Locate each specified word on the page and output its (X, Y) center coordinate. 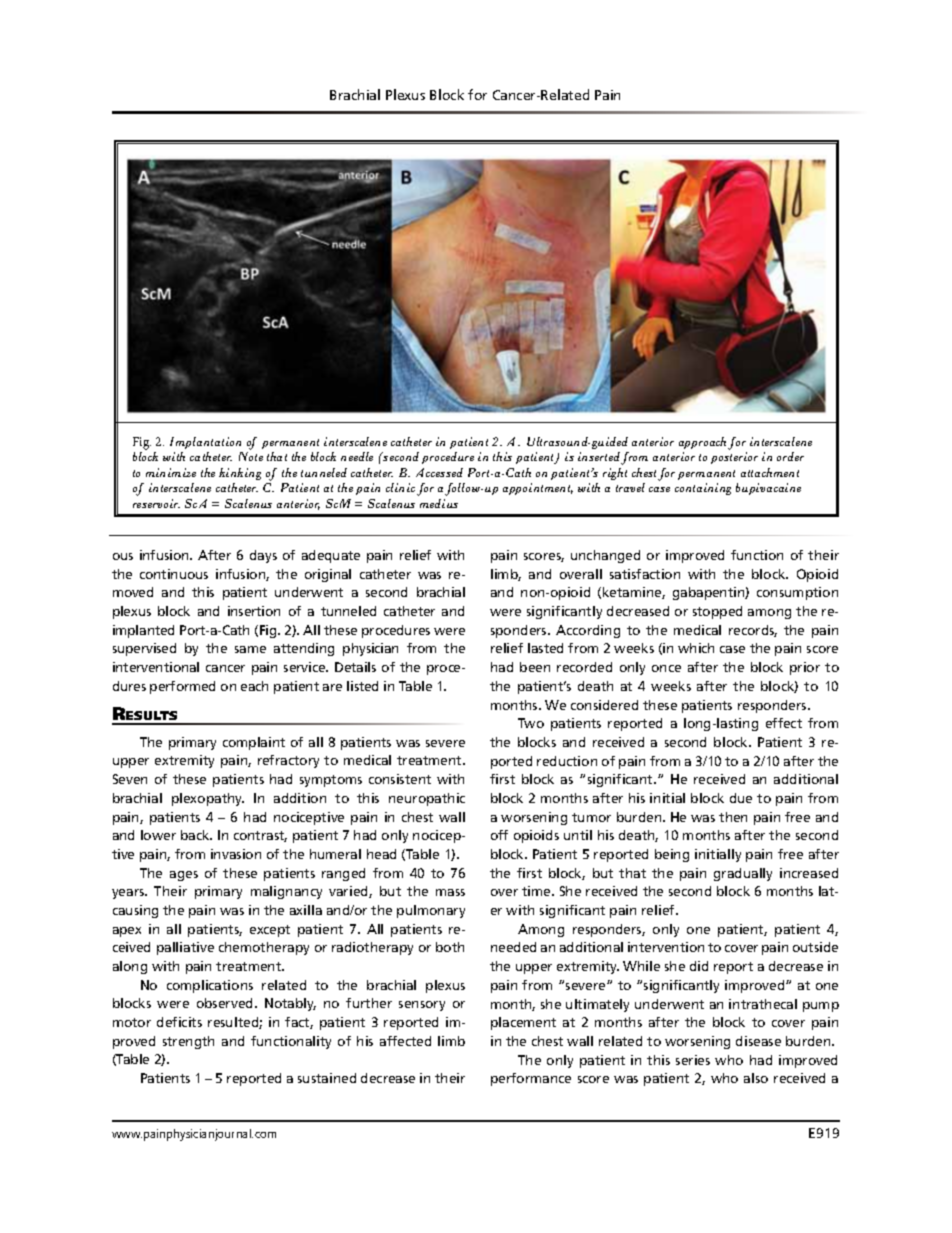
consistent (400, 779)
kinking (240, 474)
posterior (734, 458)
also (756, 1078)
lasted (545, 648)
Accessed (439, 472)
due (741, 798)
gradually (743, 874)
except (270, 931)
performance (531, 1079)
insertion (254, 611)
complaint (254, 743)
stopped (717, 612)
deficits (179, 1022)
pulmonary (431, 911)
